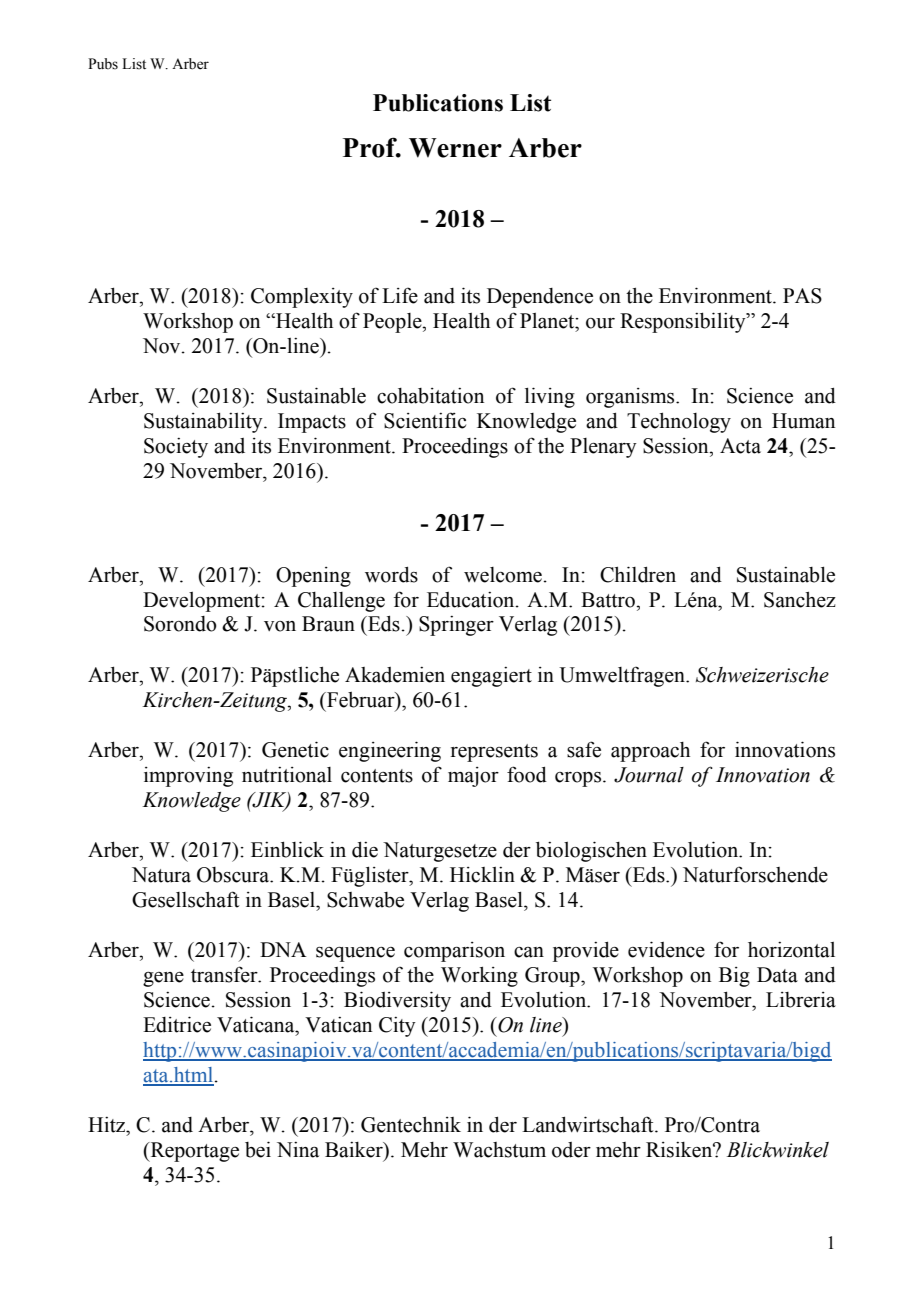  Describe the element at coordinates (649, 775) in the document. I see `Journal` at that location.
